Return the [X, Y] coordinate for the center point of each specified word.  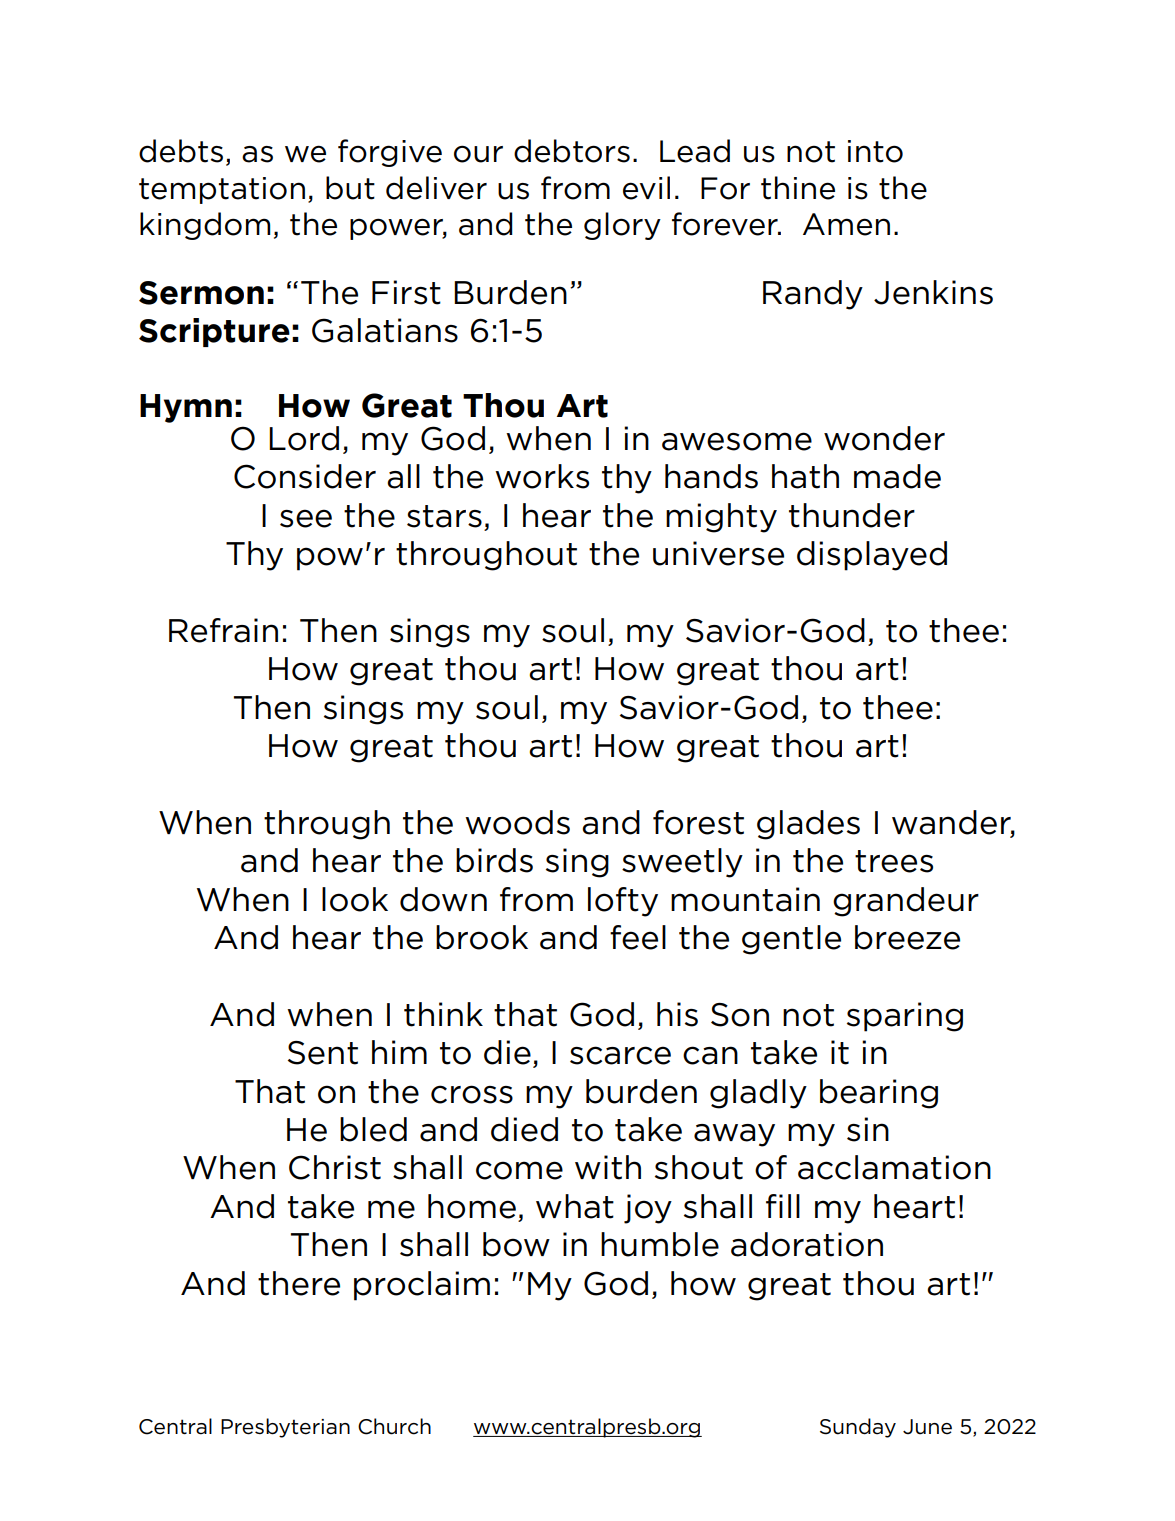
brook [482, 937]
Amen [846, 224]
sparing [905, 1017]
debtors [572, 151]
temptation [222, 190]
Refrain [223, 630]
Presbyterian [285, 1428]
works [542, 476]
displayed [872, 556]
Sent [323, 1053]
